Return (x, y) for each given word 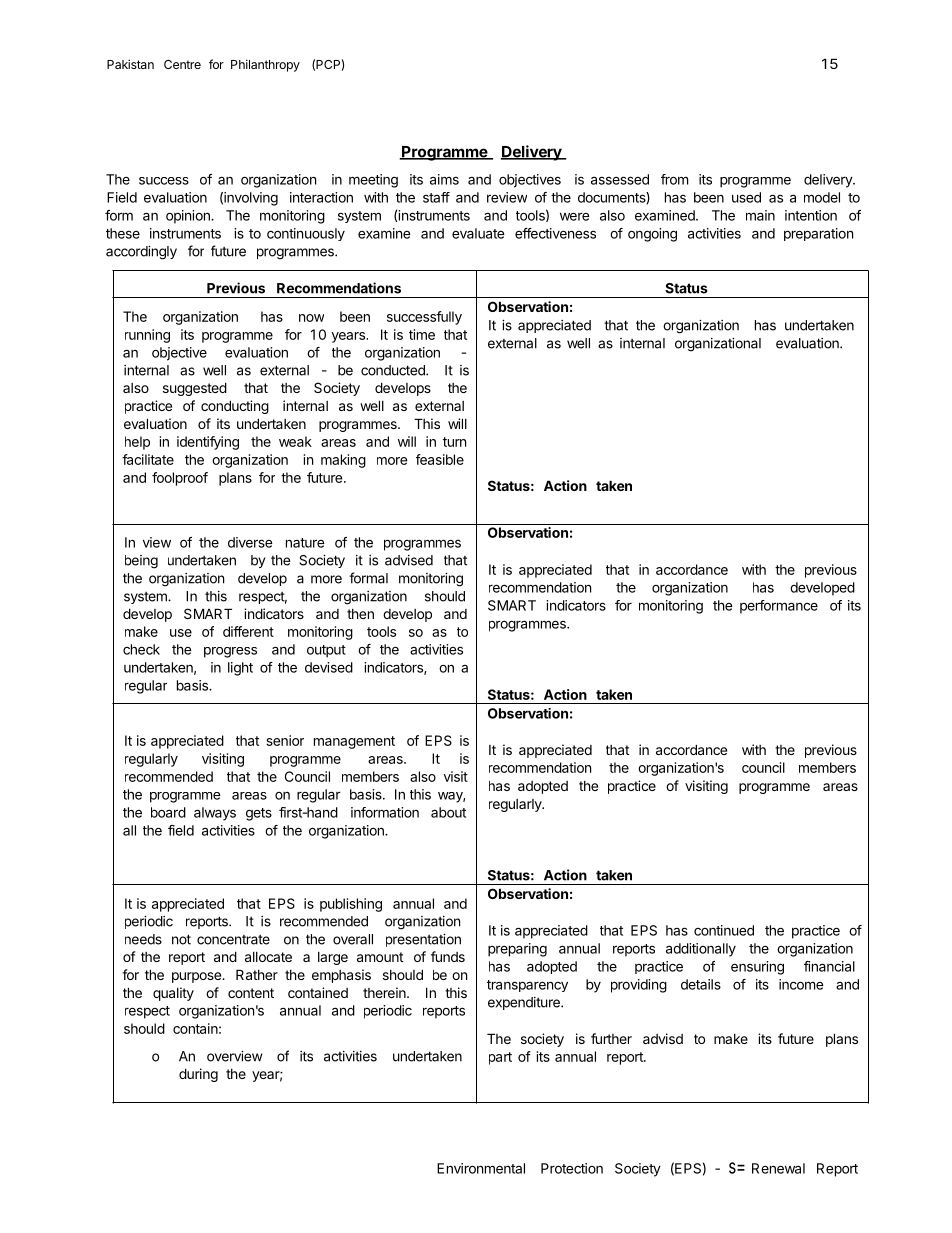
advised (409, 560)
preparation (818, 234)
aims (444, 179)
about (448, 812)
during (198, 1075)
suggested (195, 389)
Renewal (778, 1168)
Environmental (481, 1168)
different (248, 631)
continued (724, 930)
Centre (182, 64)
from (674, 179)
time (422, 334)
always (215, 814)
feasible (440, 459)
